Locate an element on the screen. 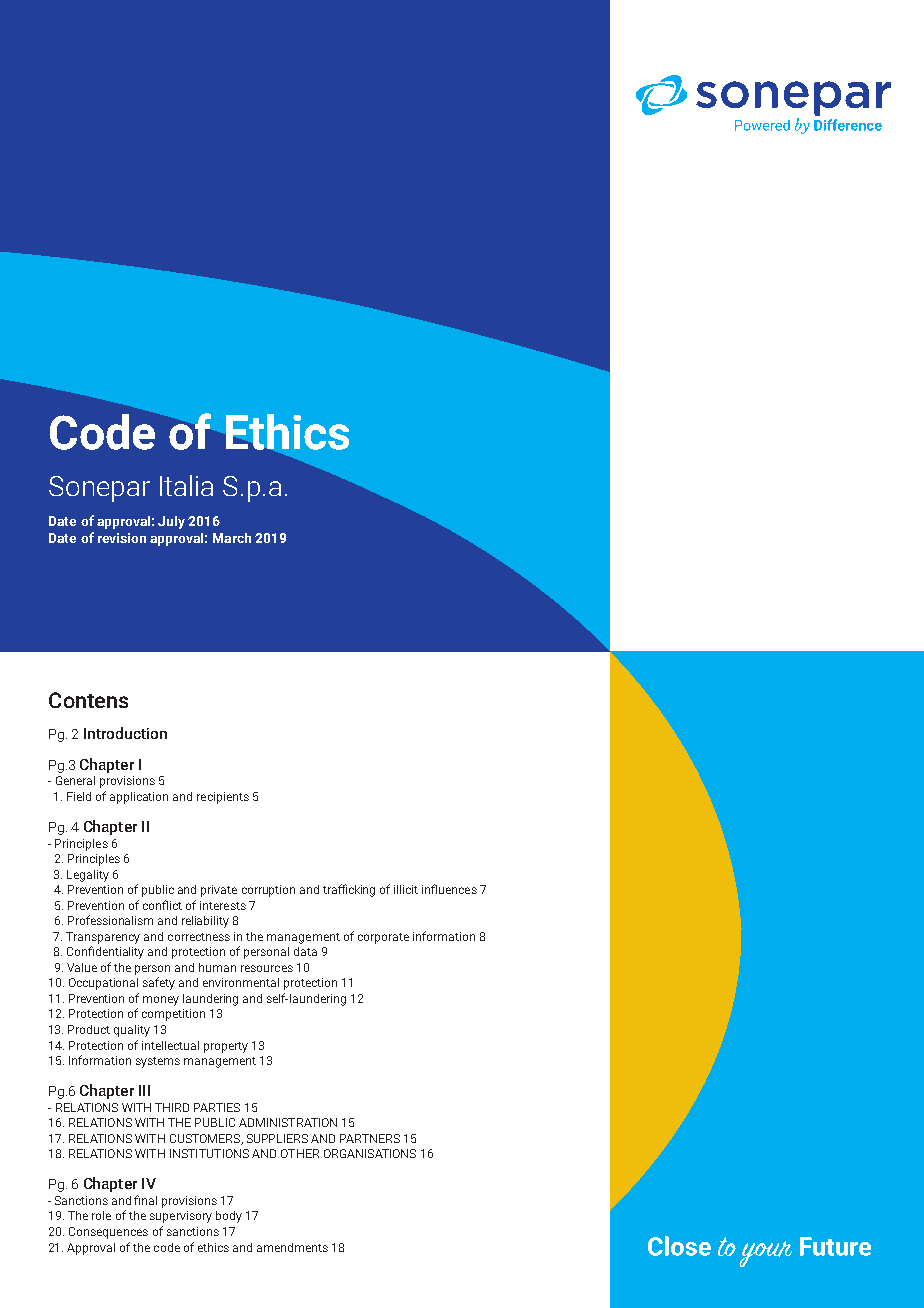 The image size is (924, 1308). corruption is located at coordinates (268, 891).
